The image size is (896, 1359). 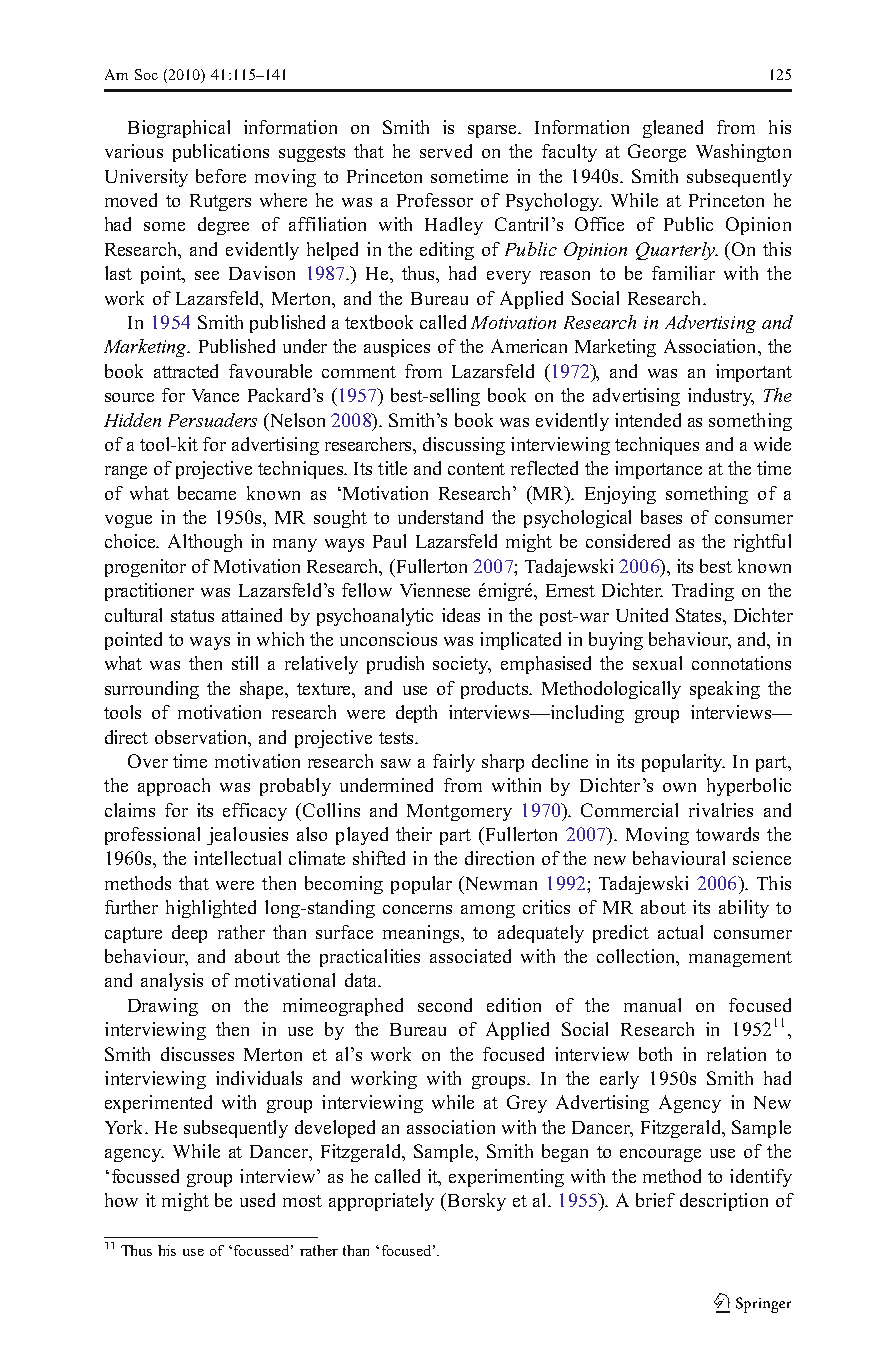 I want to click on became, so click(x=207, y=493).
